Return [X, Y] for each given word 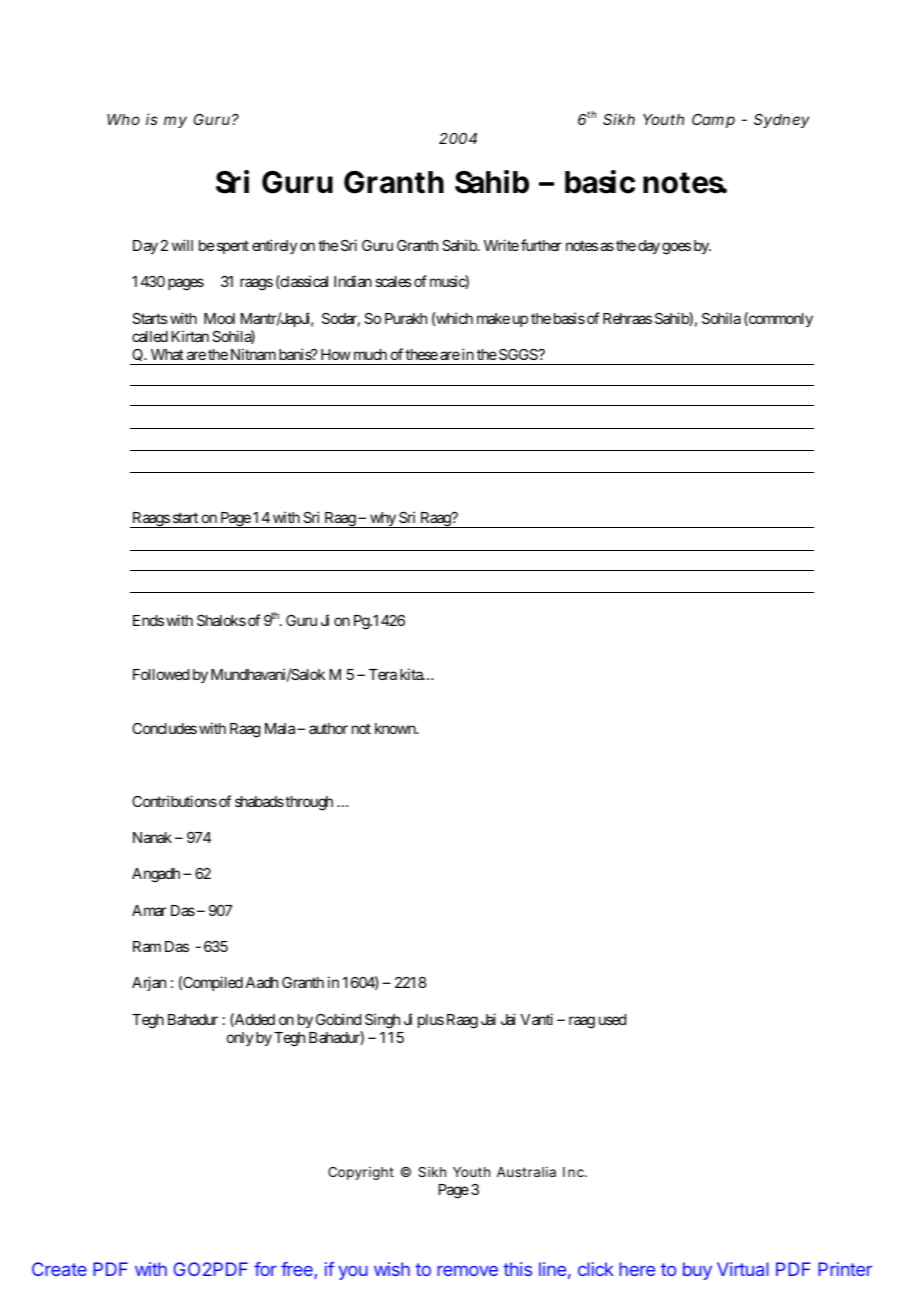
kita [412, 674]
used [612, 1019]
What [167, 354]
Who [123, 119]
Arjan [149, 983]
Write [501, 245]
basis [569, 318]
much [370, 354]
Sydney [781, 121]
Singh [382, 1021]
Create [59, 1269]
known [396, 728]
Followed [161, 674]
